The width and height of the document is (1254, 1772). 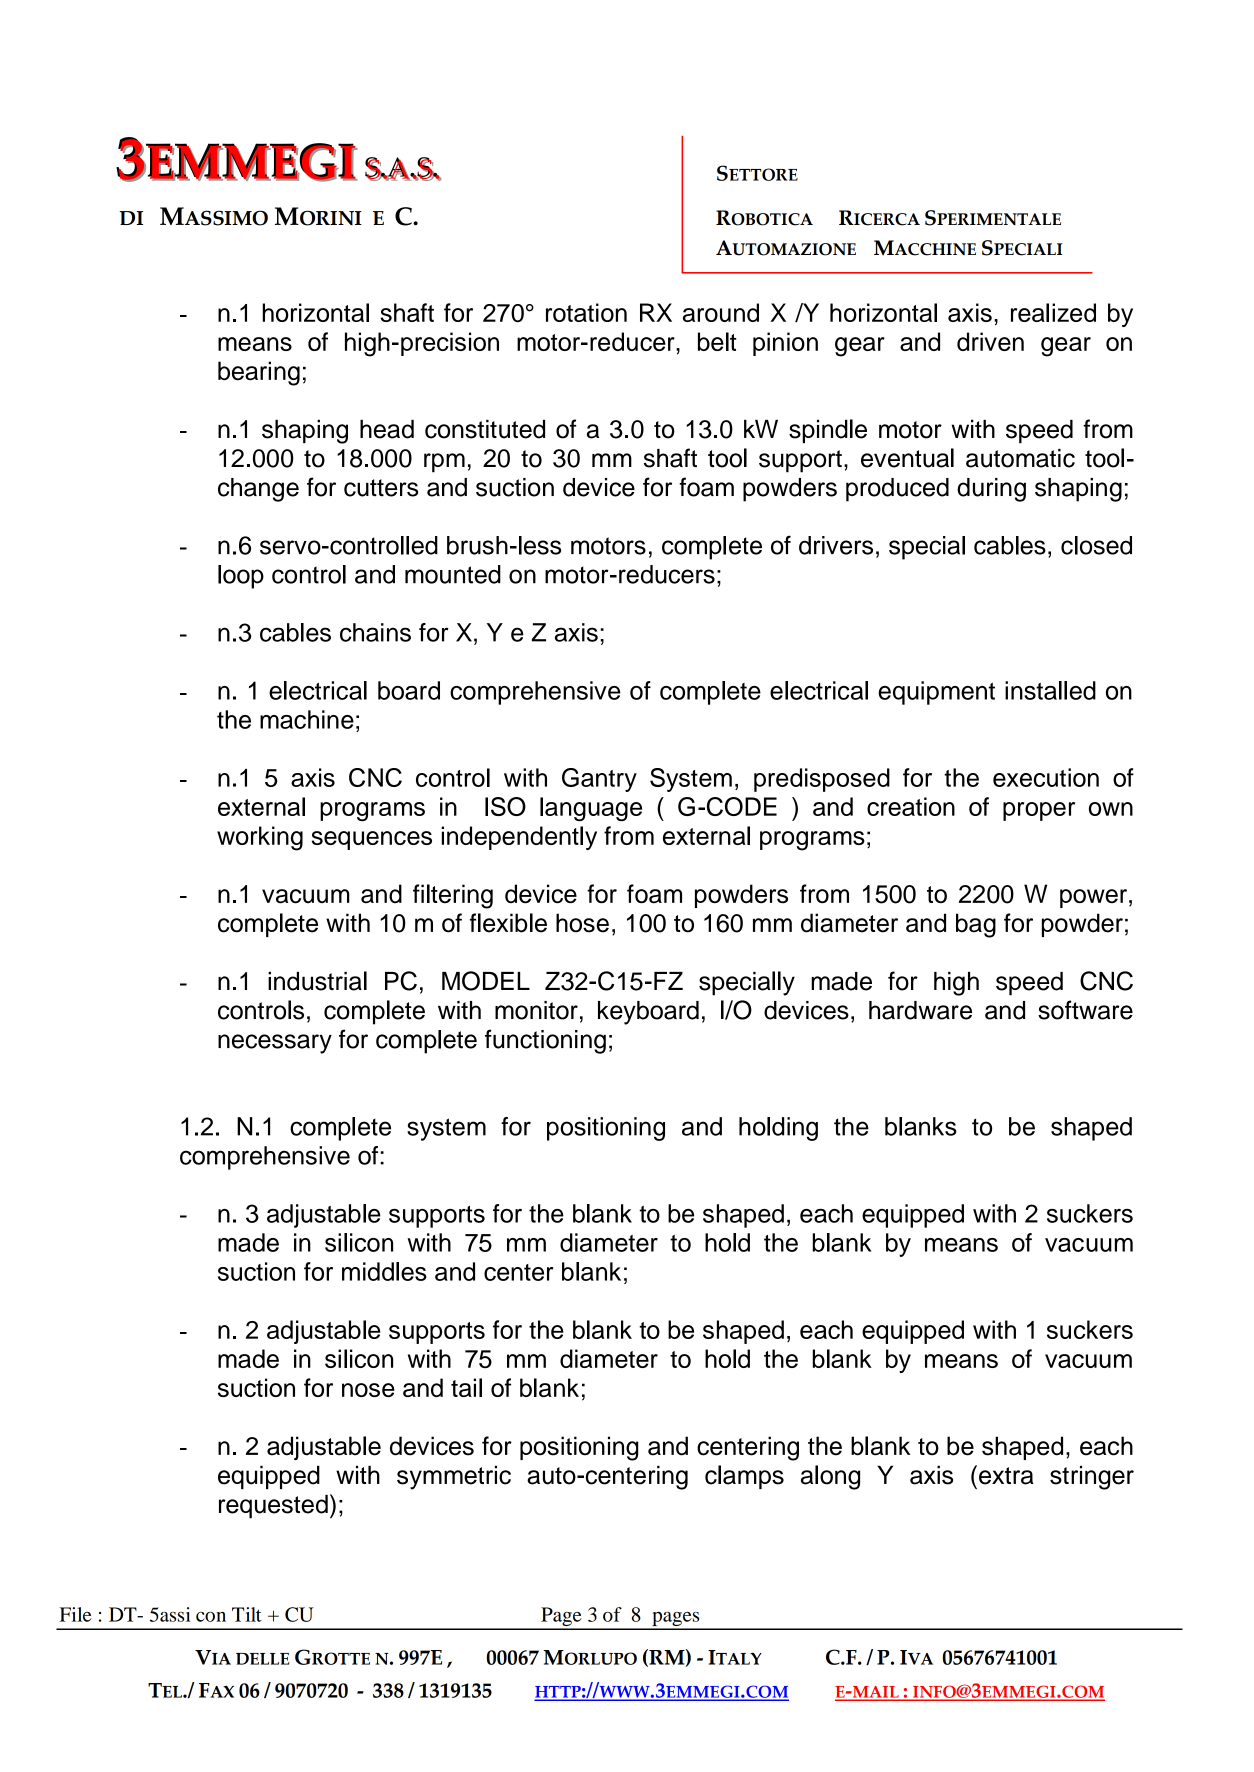 What do you see at coordinates (275, 1044) in the document?
I see `necessary` at bounding box center [275, 1044].
